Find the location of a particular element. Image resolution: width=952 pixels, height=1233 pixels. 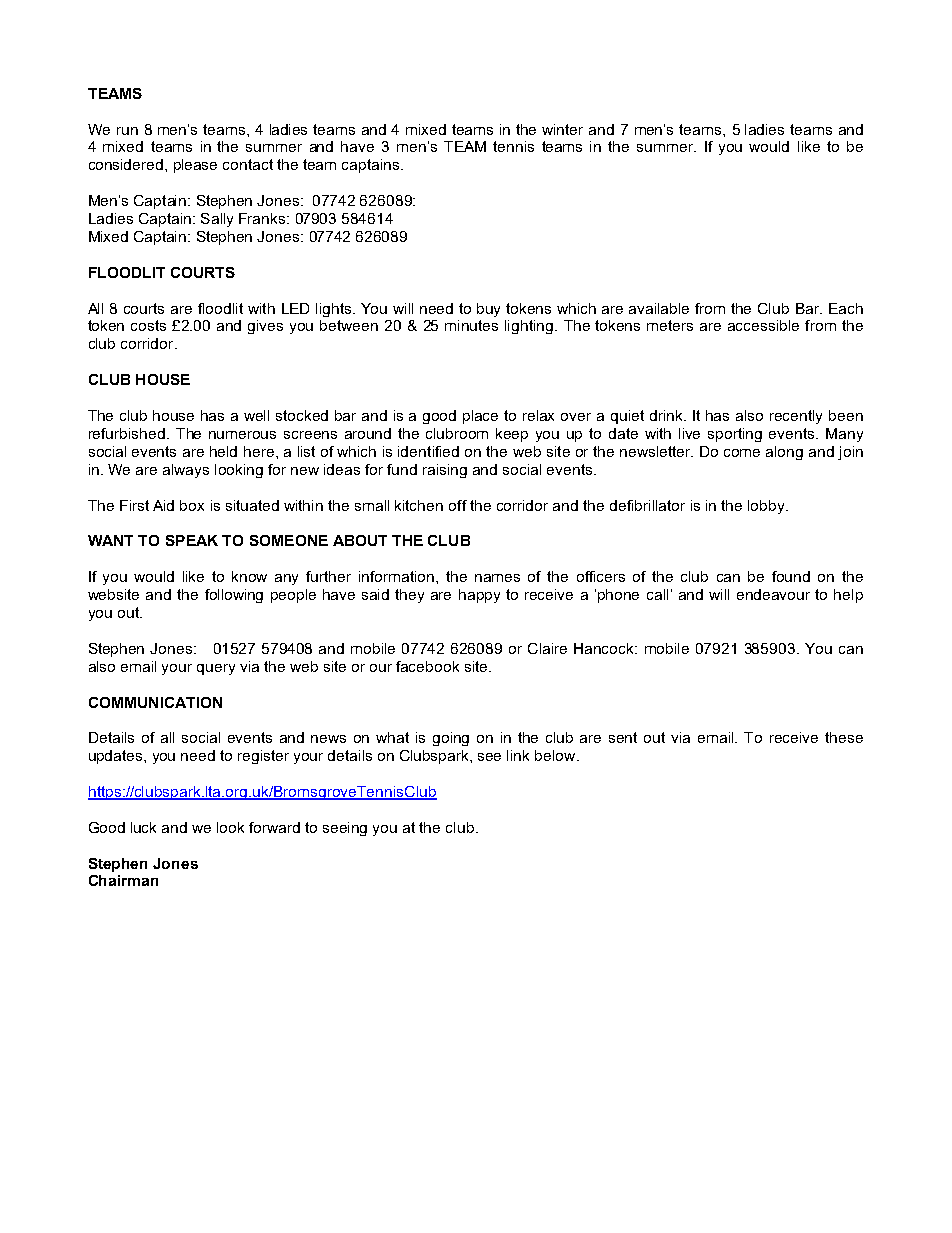

happy is located at coordinates (479, 596).
